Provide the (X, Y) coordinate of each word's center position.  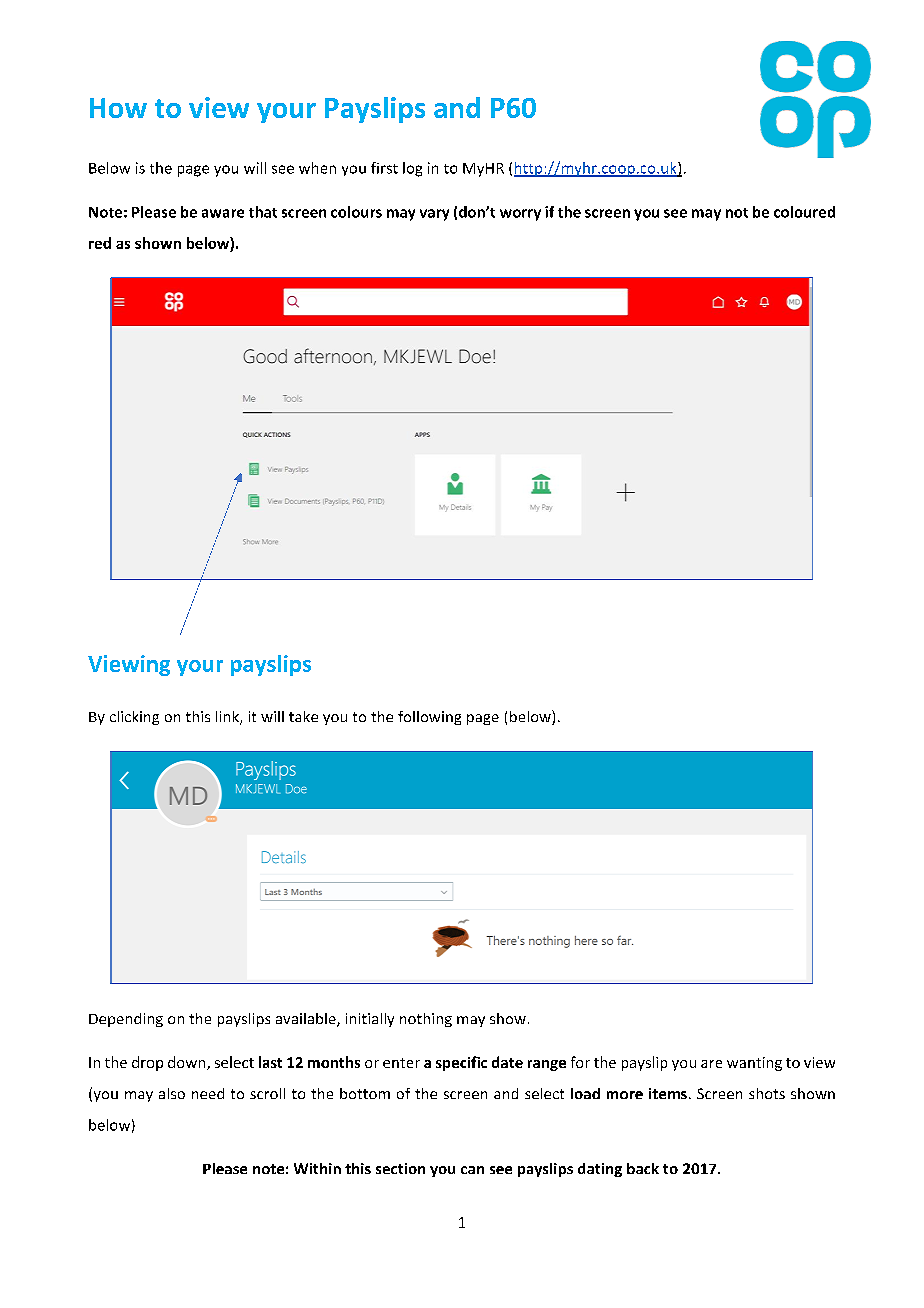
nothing (426, 1020)
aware (223, 213)
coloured (804, 212)
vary (434, 215)
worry (520, 215)
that (263, 212)
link (228, 718)
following (429, 718)
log (412, 169)
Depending (126, 1020)
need (208, 1093)
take (303, 716)
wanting (754, 1064)
